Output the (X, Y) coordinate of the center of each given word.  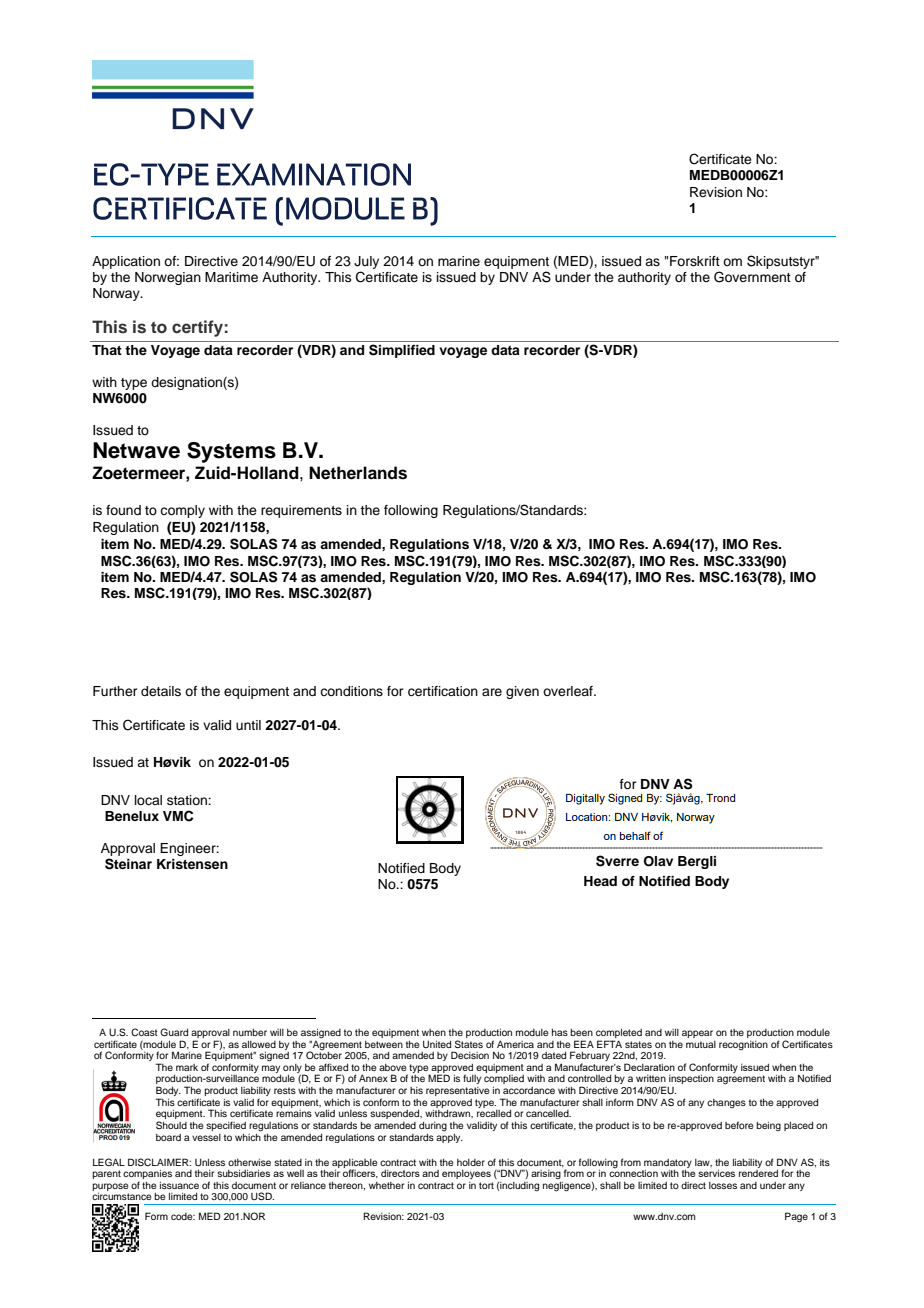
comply (182, 511)
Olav (658, 861)
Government (752, 277)
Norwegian (168, 278)
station (188, 800)
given (522, 692)
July (366, 262)
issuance (179, 1185)
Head (600, 881)
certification (443, 691)
